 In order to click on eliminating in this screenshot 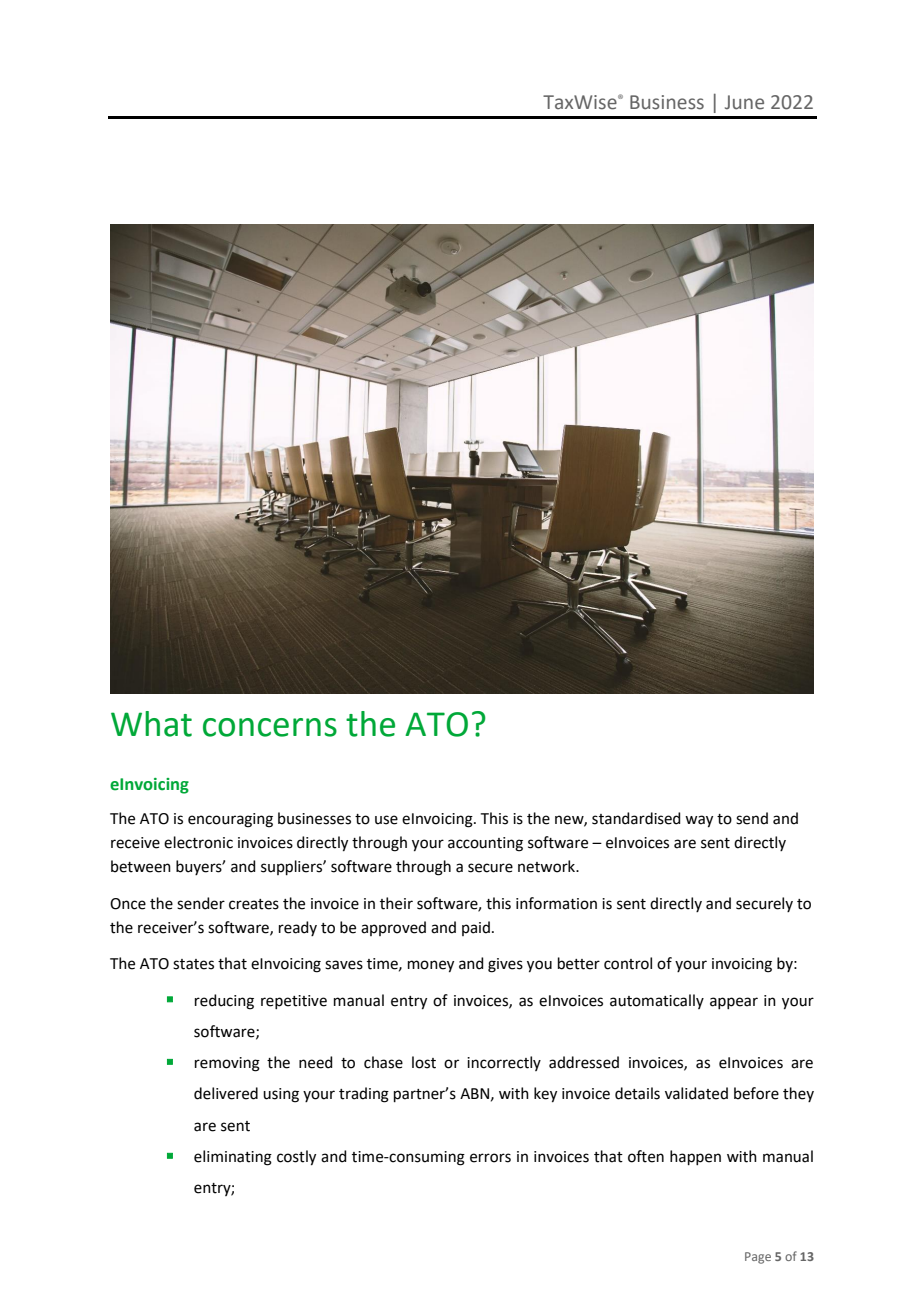, I will do `click(233, 1158)`.
